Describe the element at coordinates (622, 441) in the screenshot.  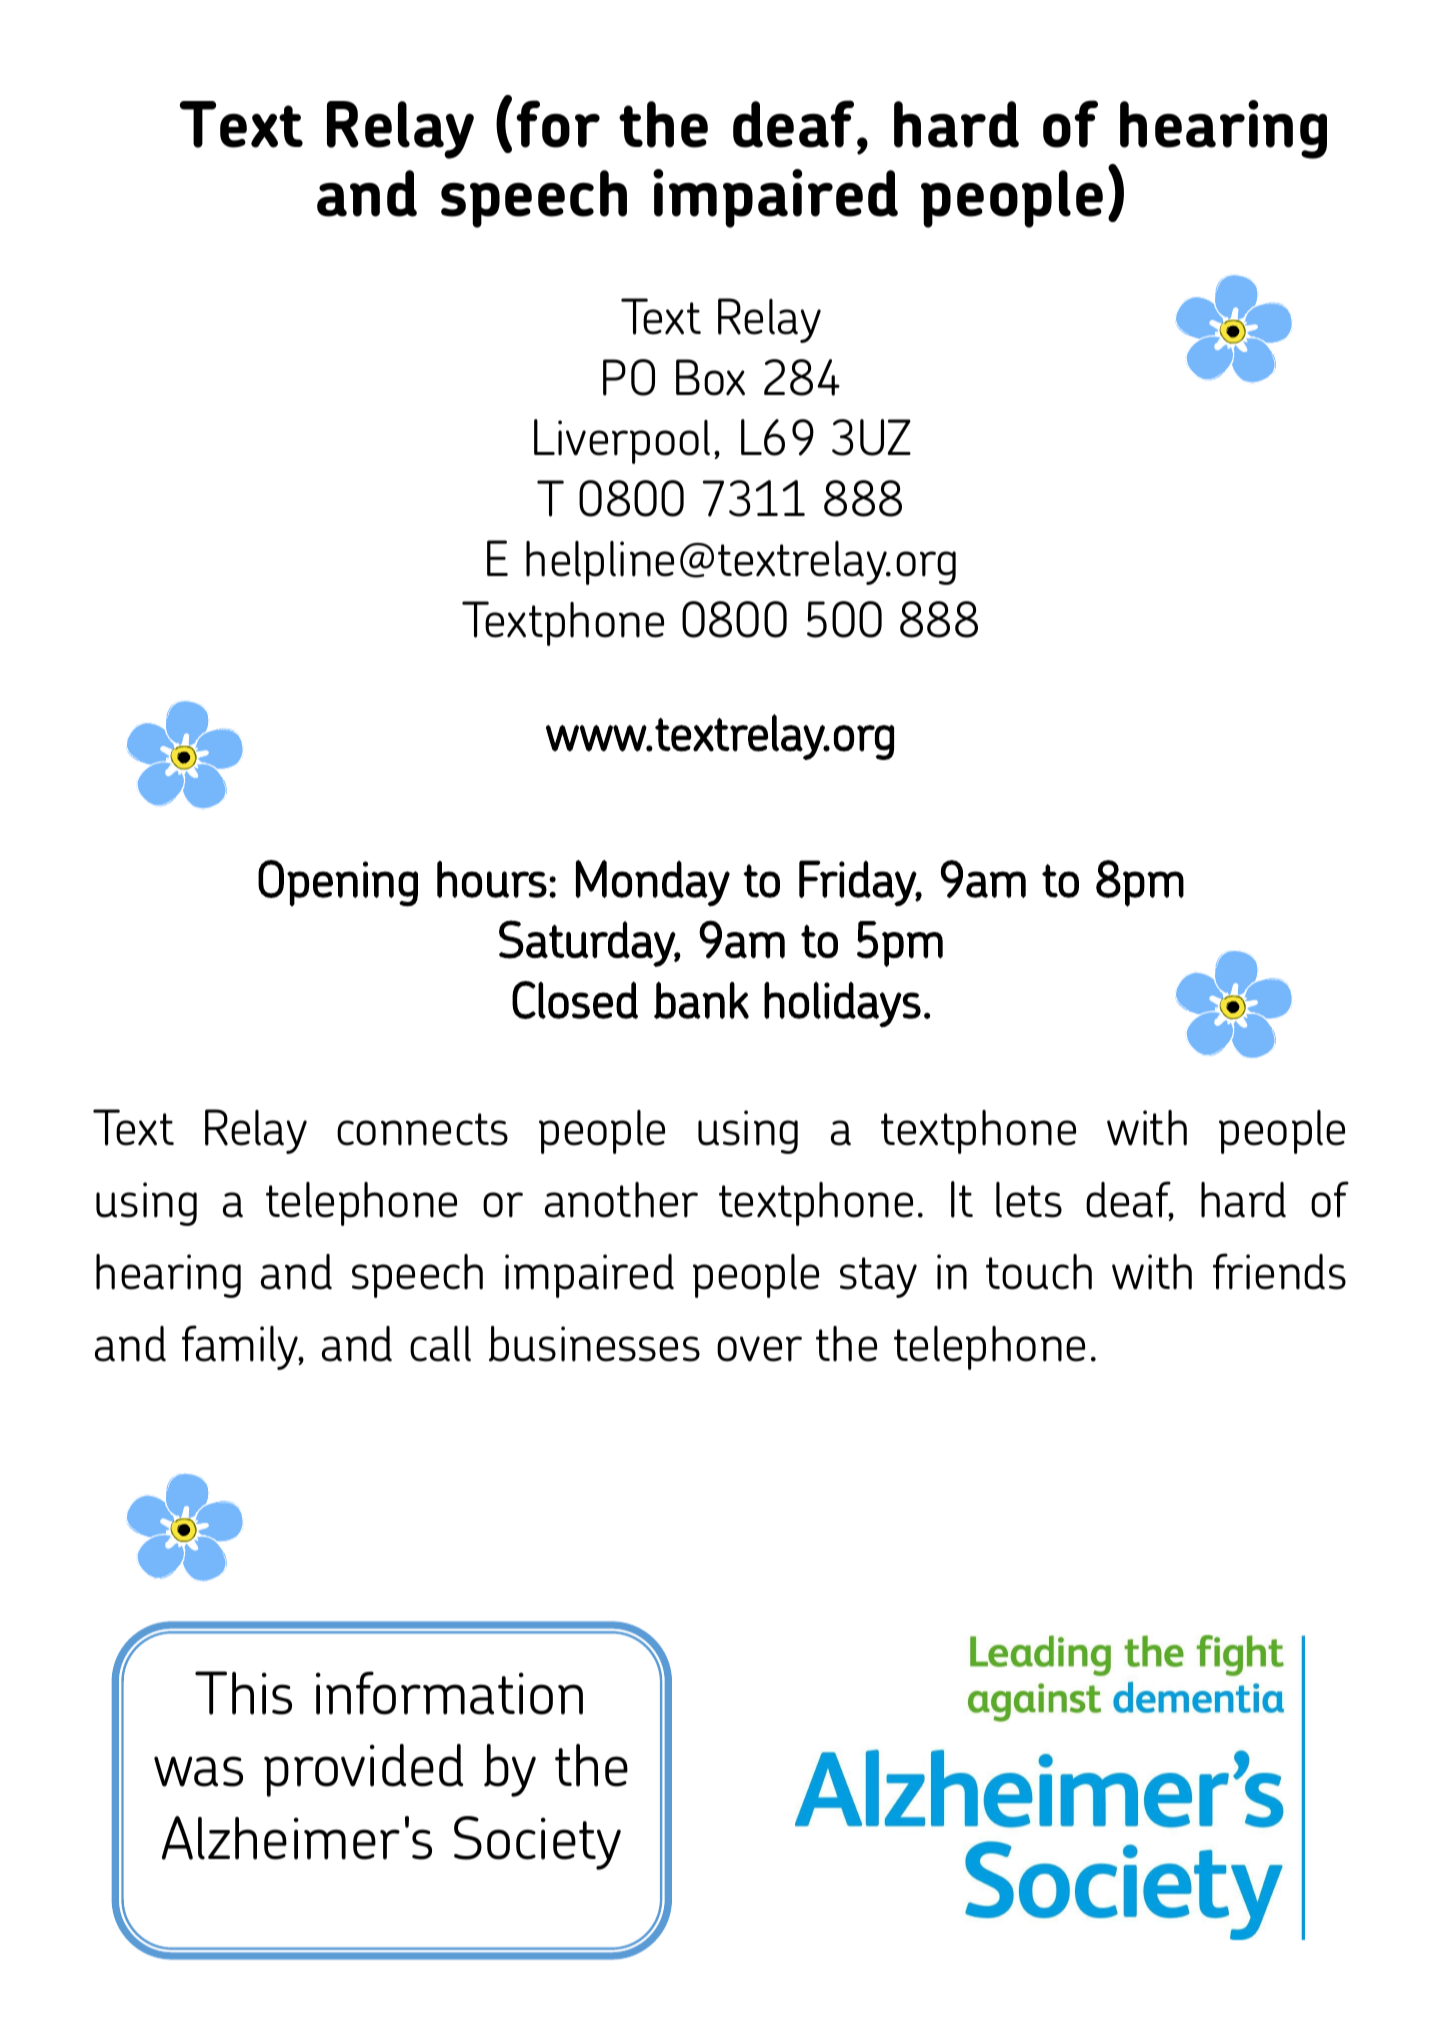
I see `Liverpool` at that location.
